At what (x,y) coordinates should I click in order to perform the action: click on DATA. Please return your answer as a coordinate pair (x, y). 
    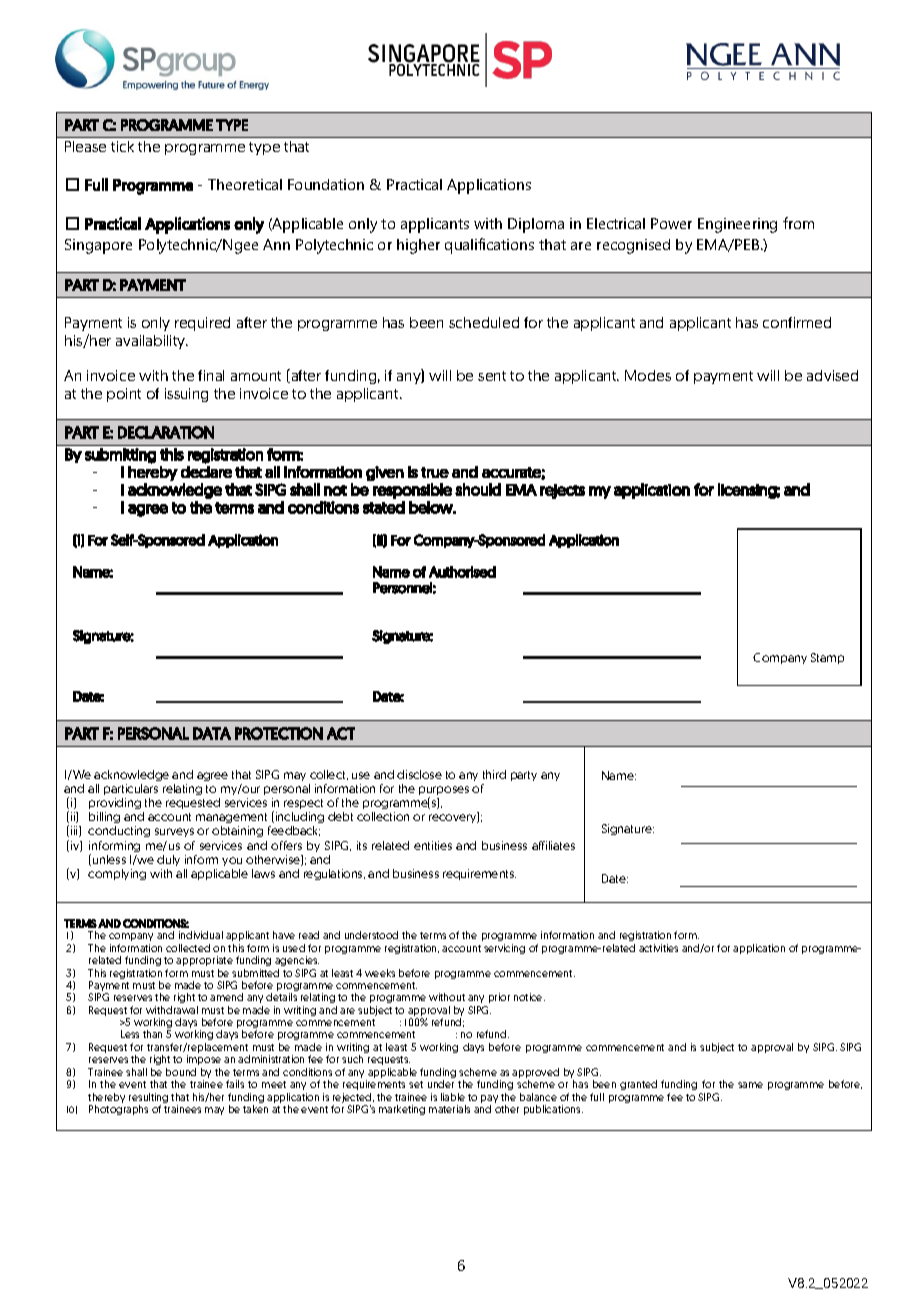
    Looking at the image, I should click on (212, 733).
